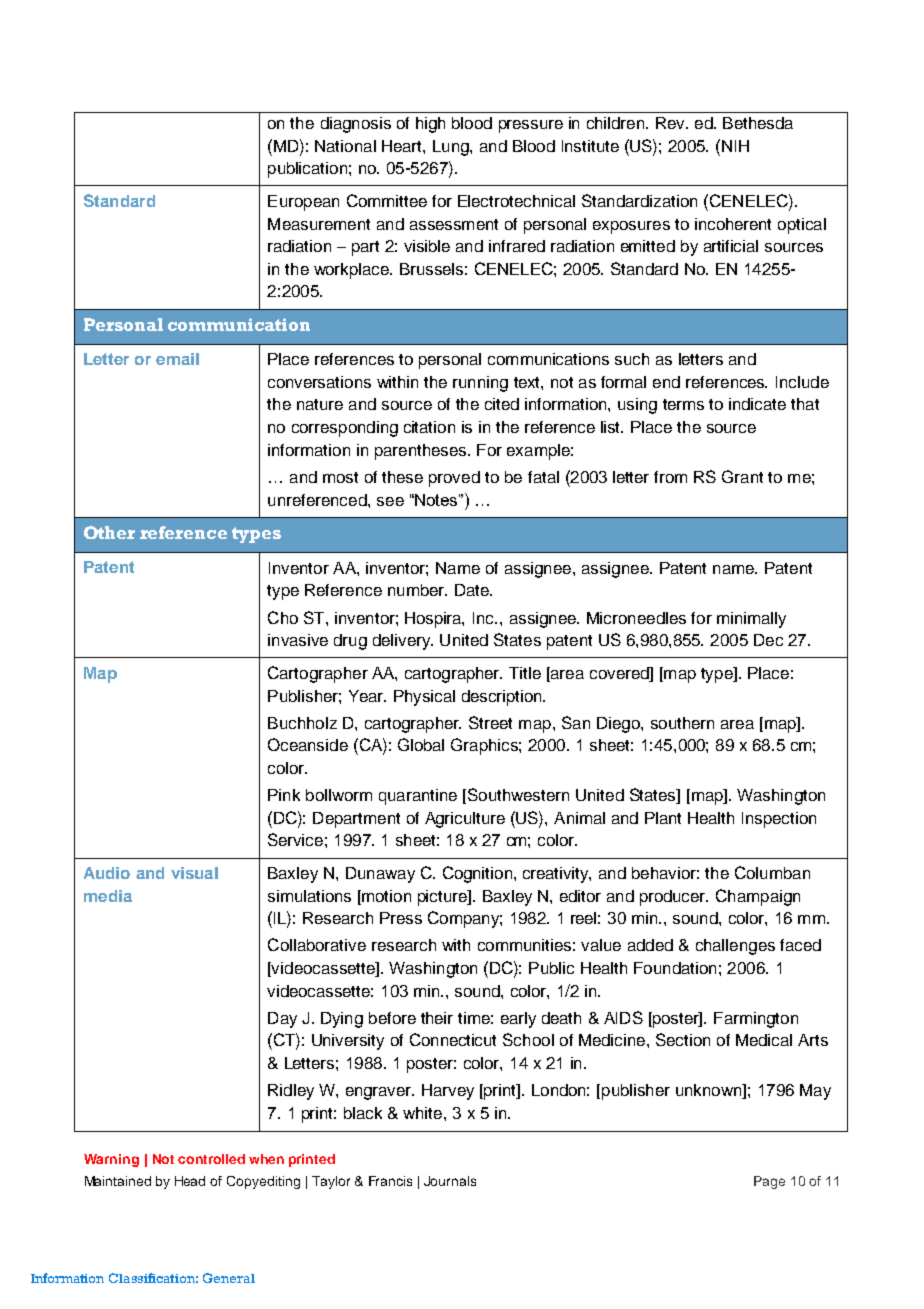 This document has width=924, height=1309. Describe the element at coordinates (454, 479) in the document. I see `proved` at that location.
